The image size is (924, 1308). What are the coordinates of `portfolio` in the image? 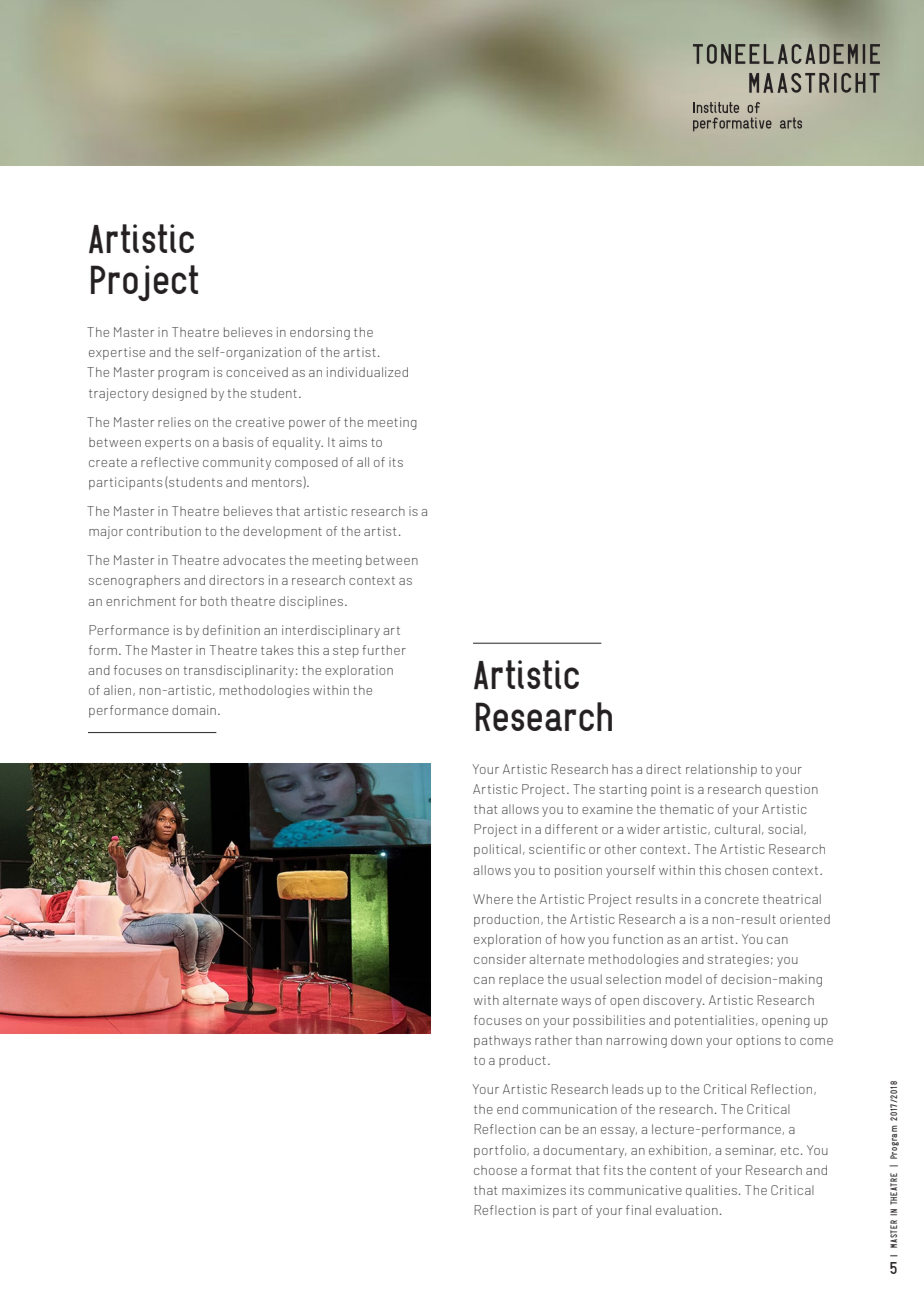 It's located at (501, 1151).
